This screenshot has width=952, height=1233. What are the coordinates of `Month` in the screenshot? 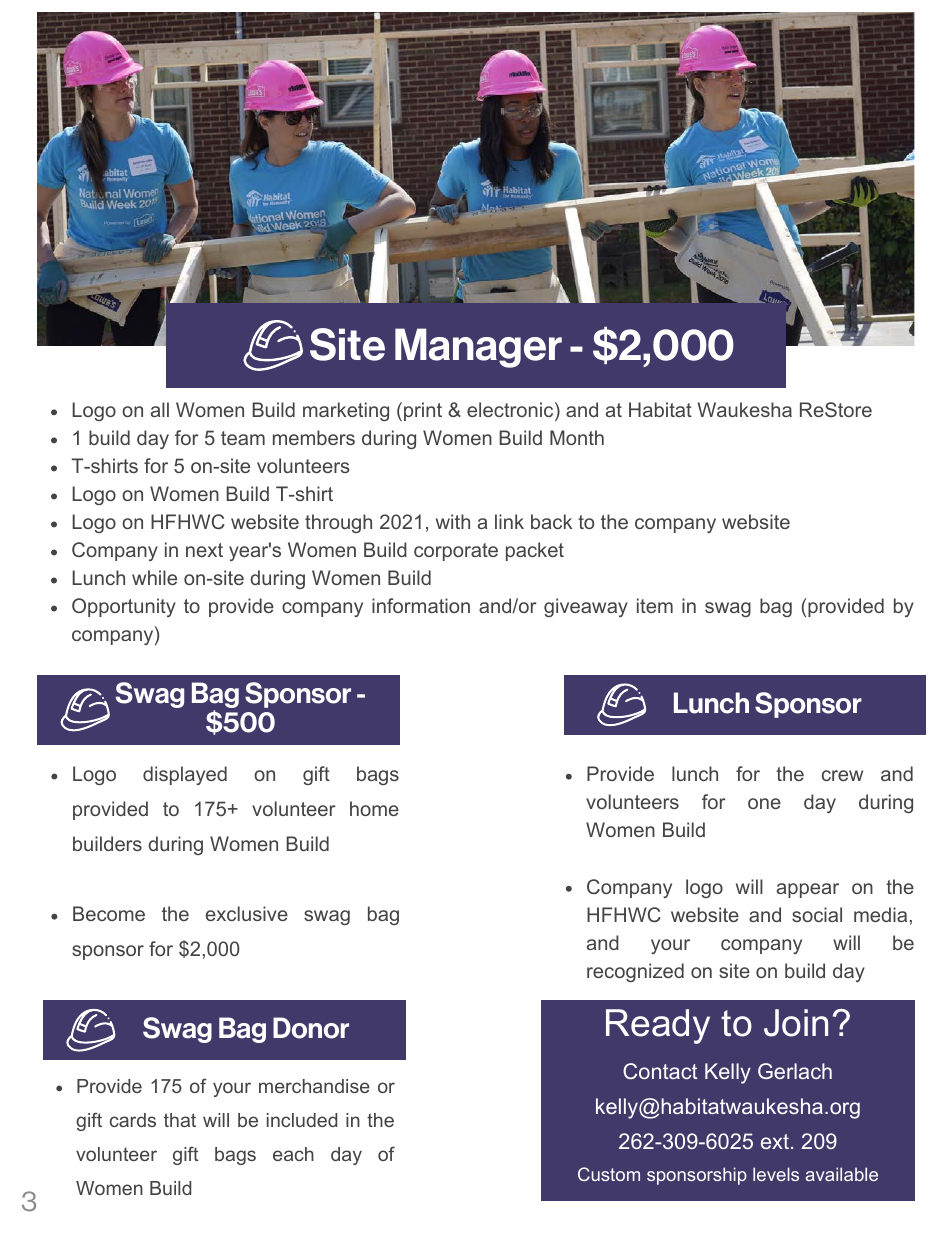 It's located at (577, 437).
